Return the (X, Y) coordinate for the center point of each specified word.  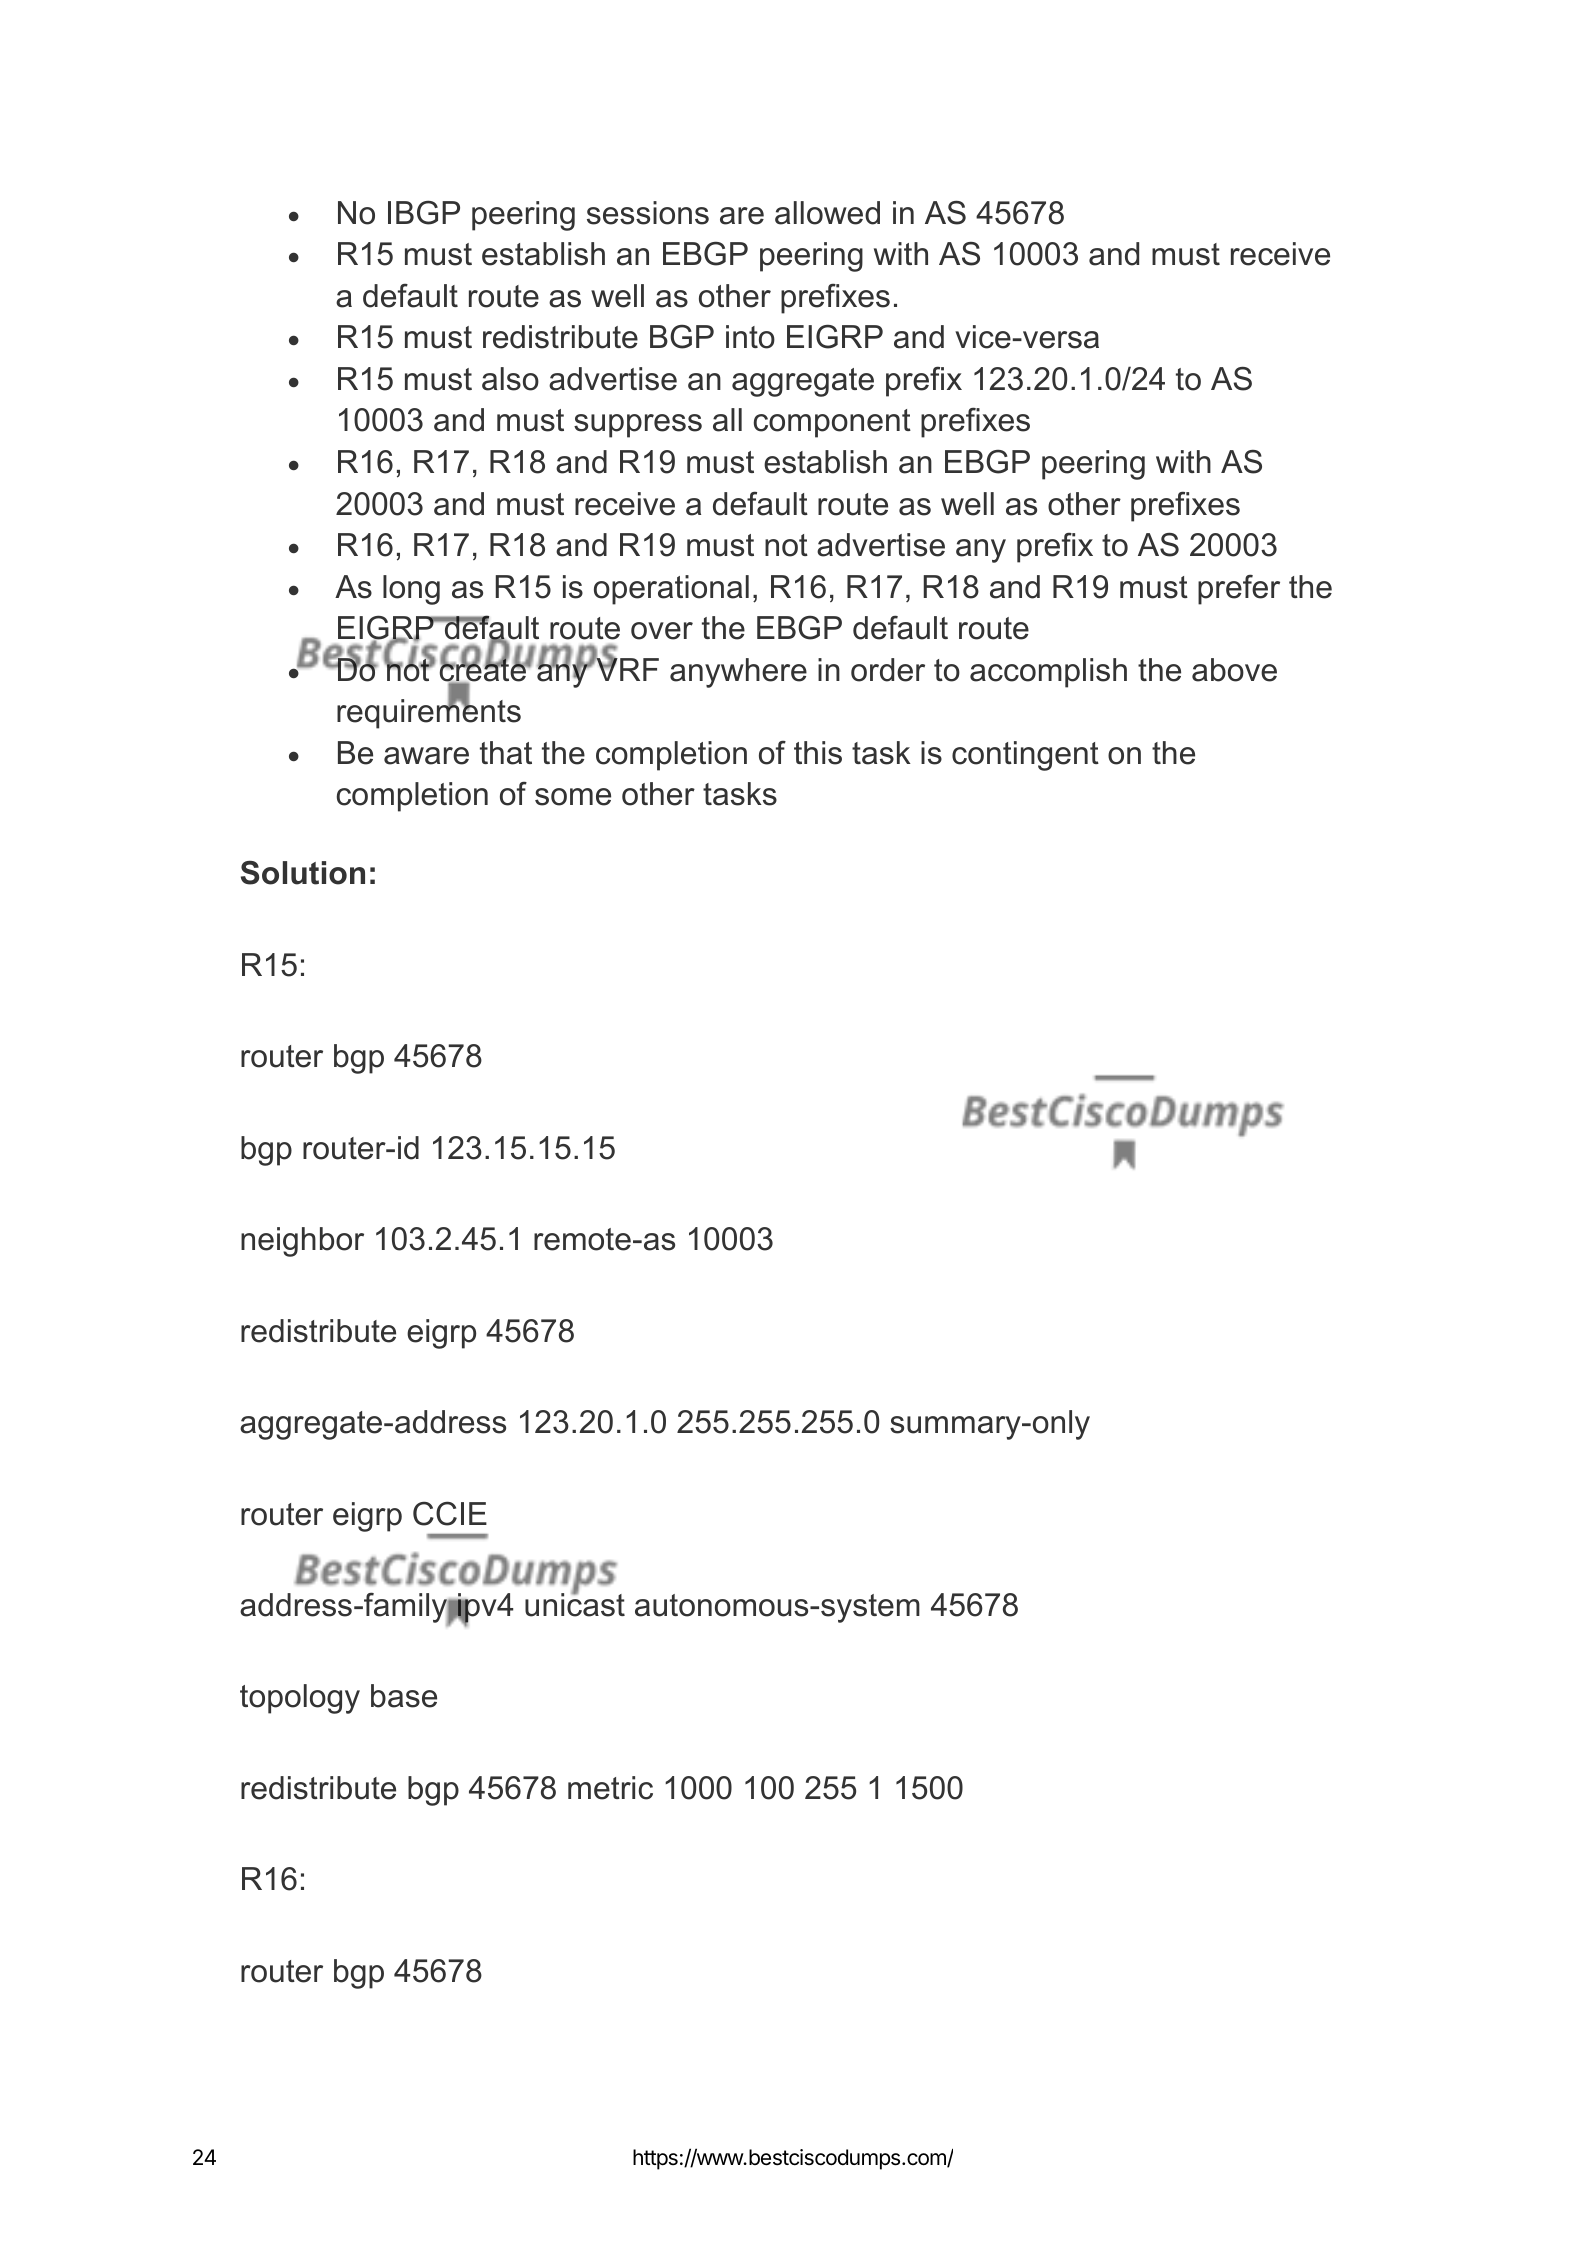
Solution (303, 873)
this (818, 753)
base (404, 1696)
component (832, 423)
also (510, 379)
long (411, 590)
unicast (575, 1604)
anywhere (738, 673)
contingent (1025, 756)
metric (610, 1788)
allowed (827, 213)
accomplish (1048, 673)
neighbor (302, 1242)
